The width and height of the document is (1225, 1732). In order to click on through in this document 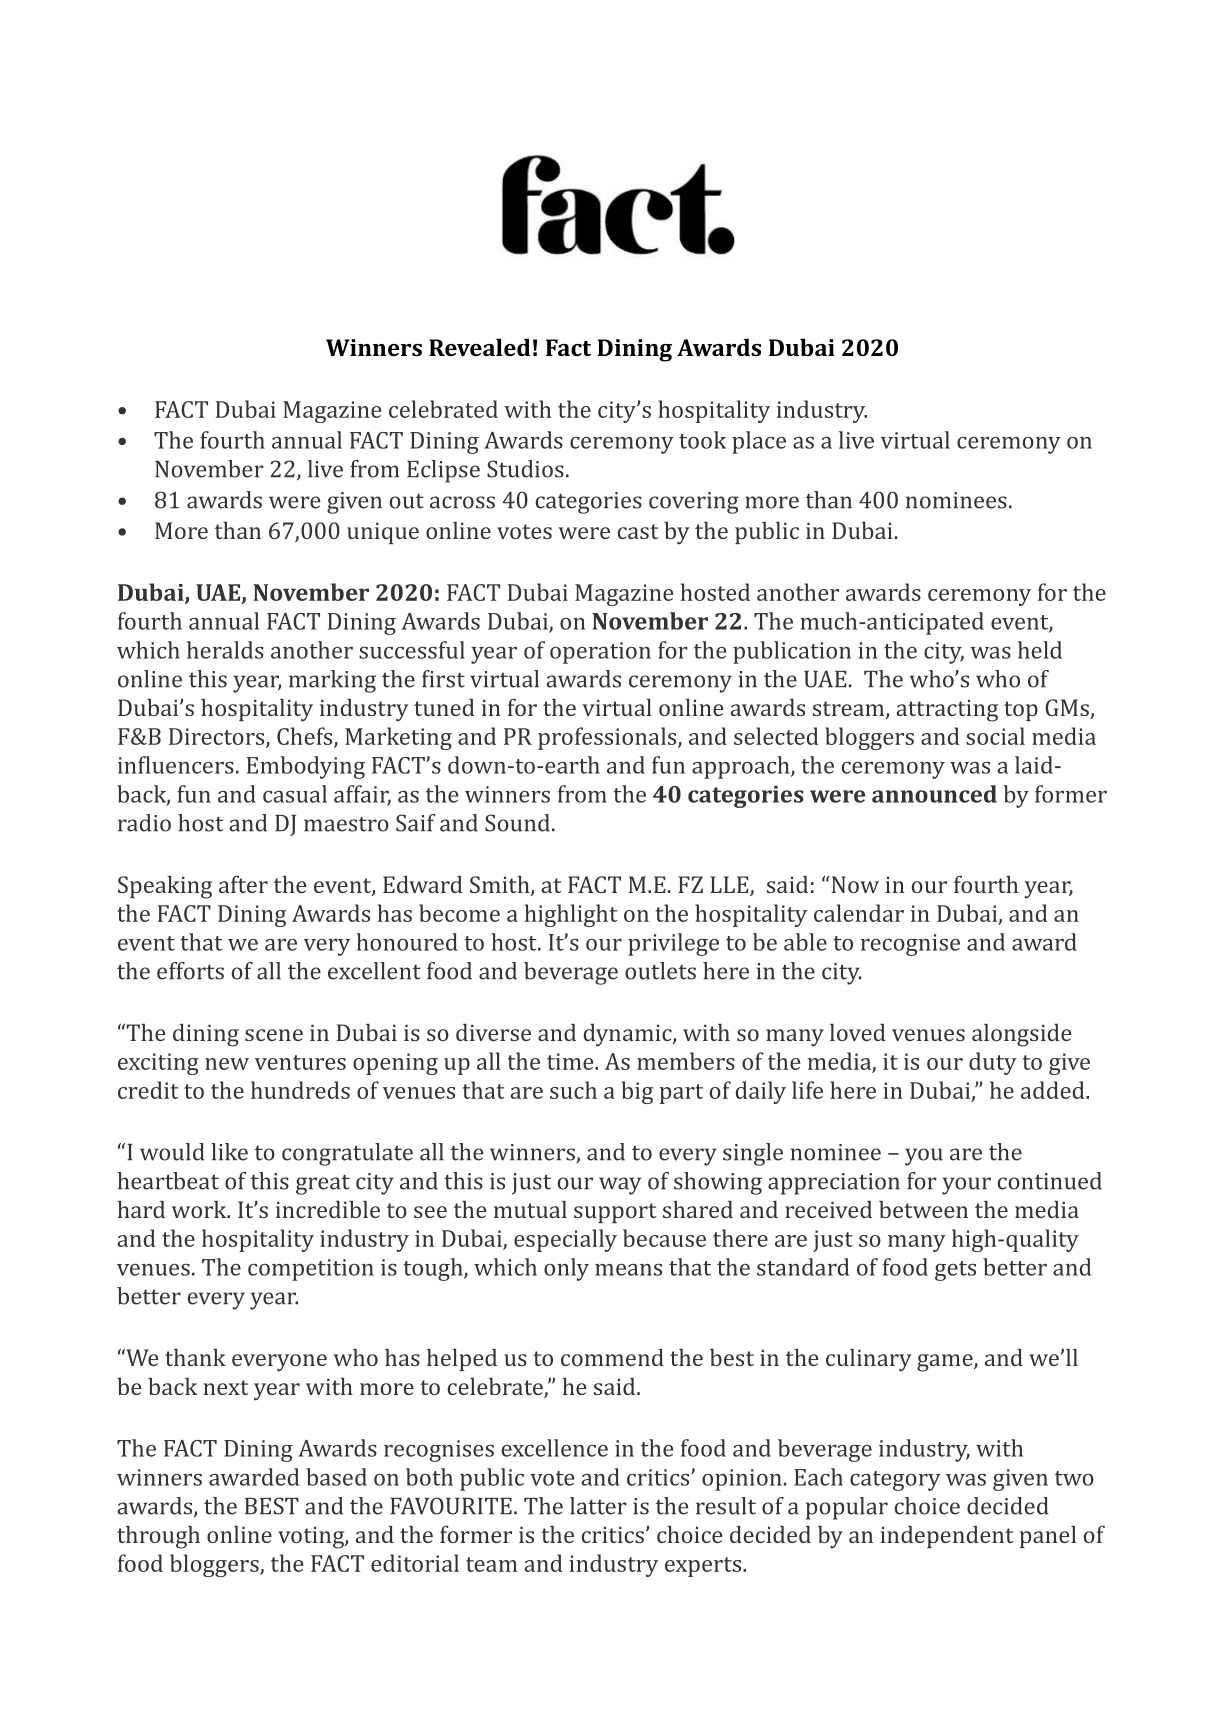, I will do `click(158, 1537)`.
